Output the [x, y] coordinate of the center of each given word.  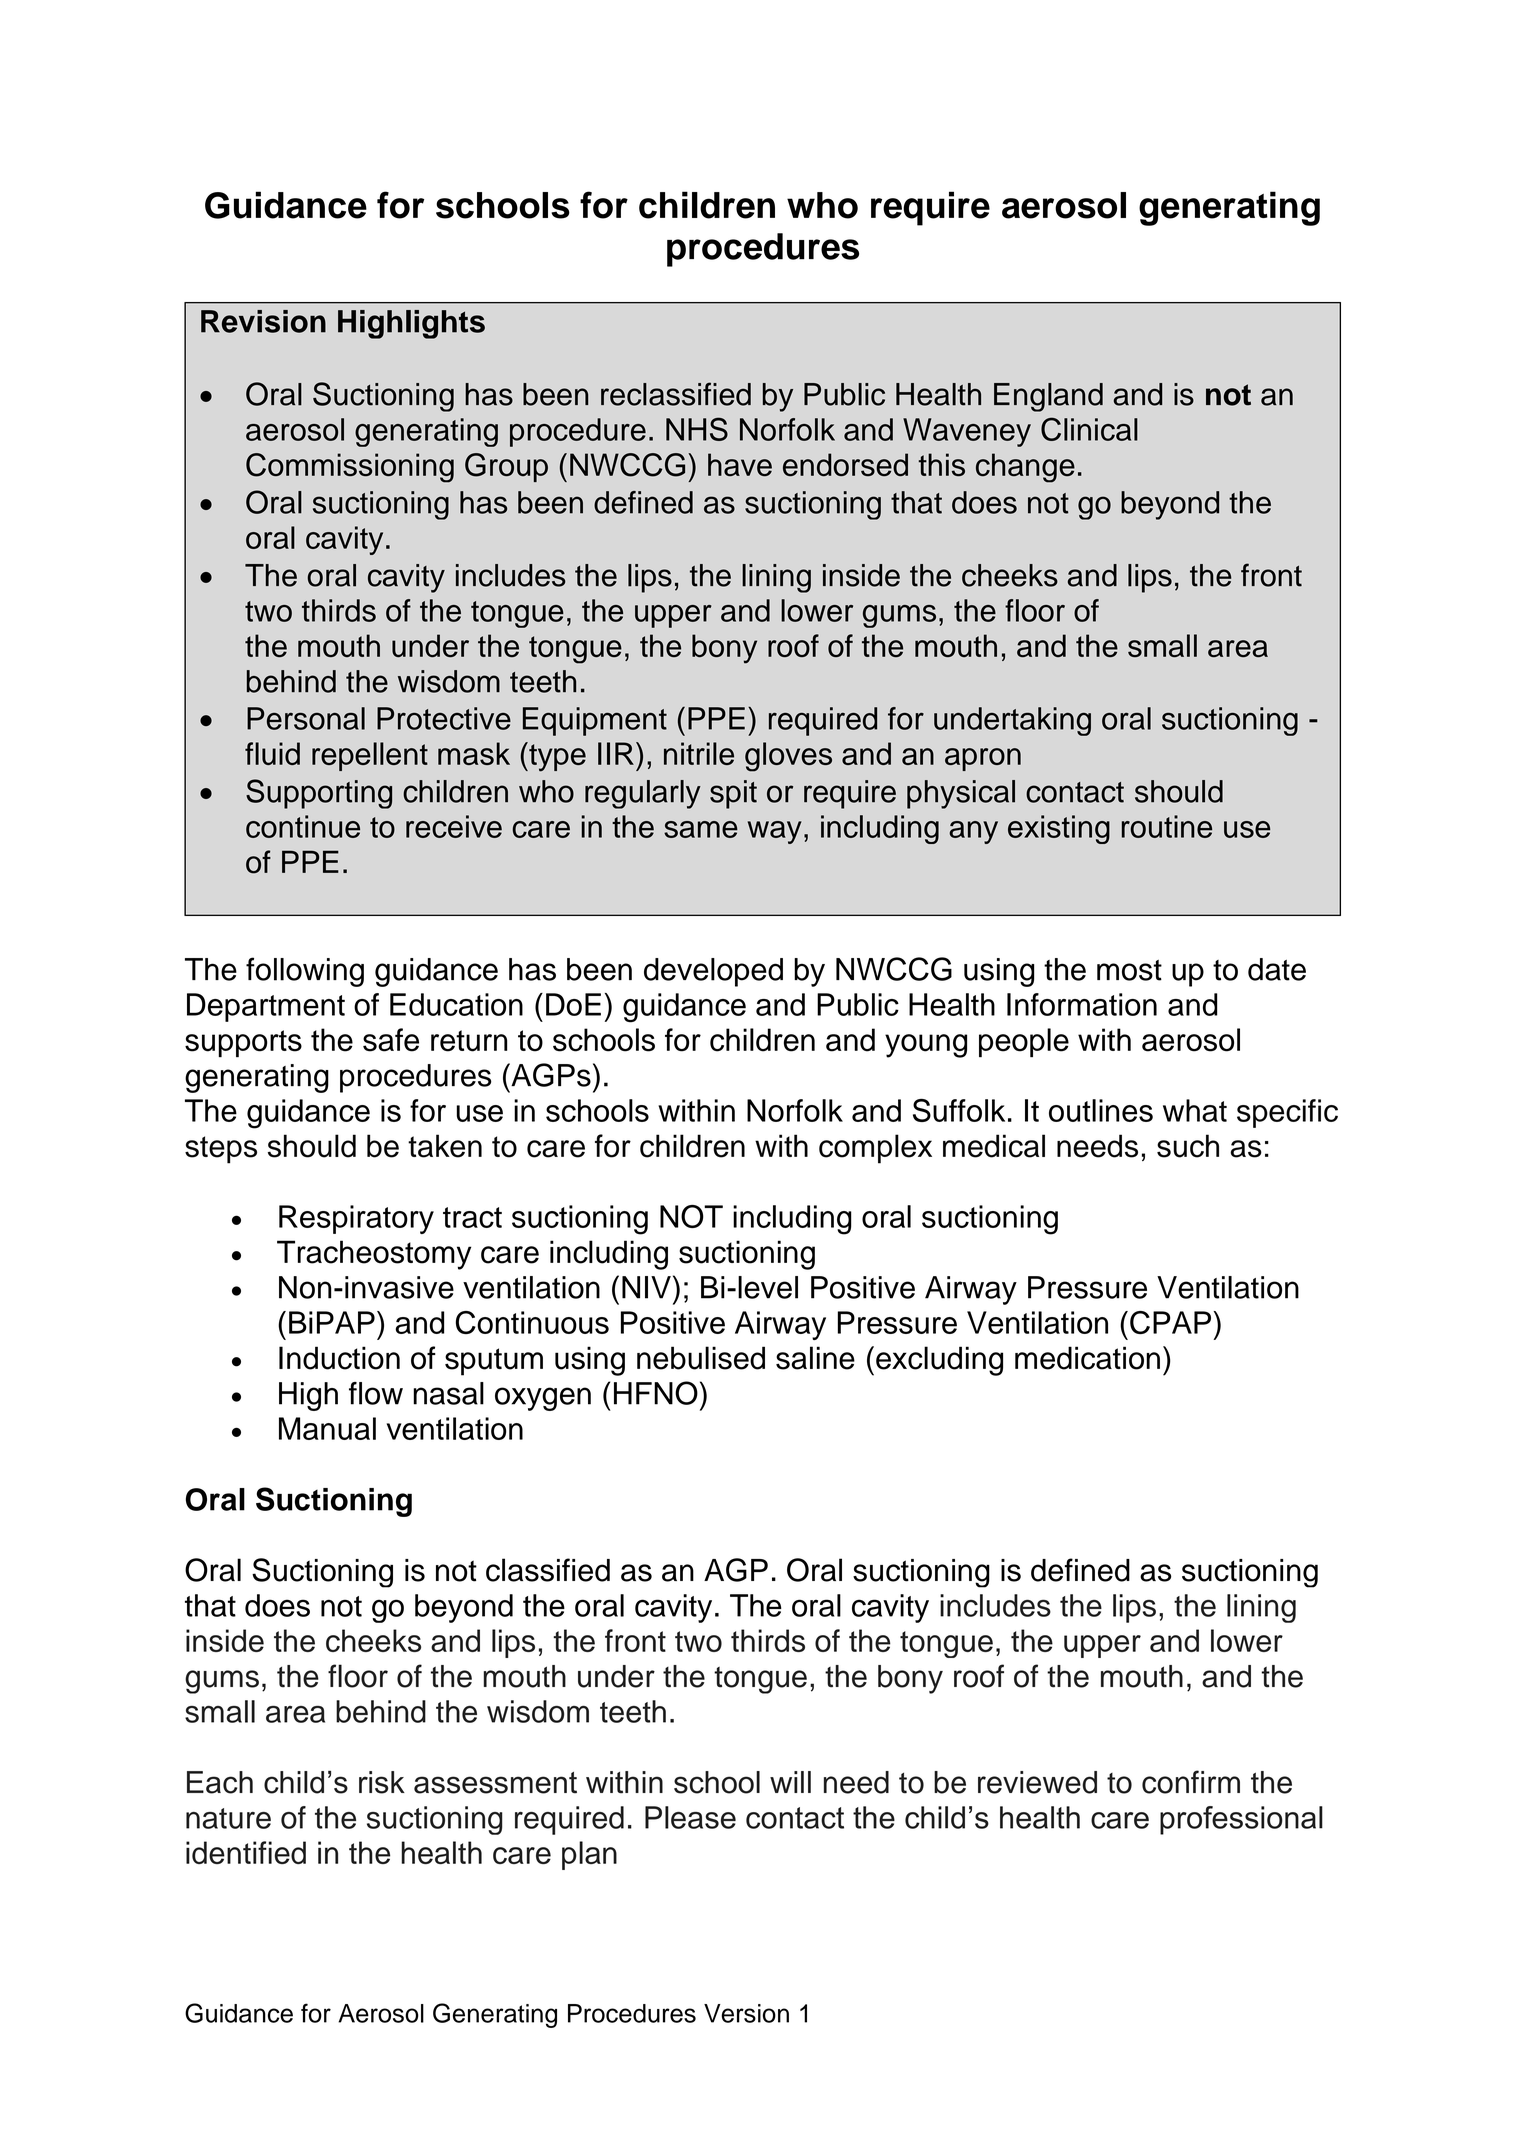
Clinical [1089, 429]
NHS [697, 429]
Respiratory [356, 1219]
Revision [263, 321]
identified [246, 1852]
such [1188, 1146]
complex [875, 1149]
